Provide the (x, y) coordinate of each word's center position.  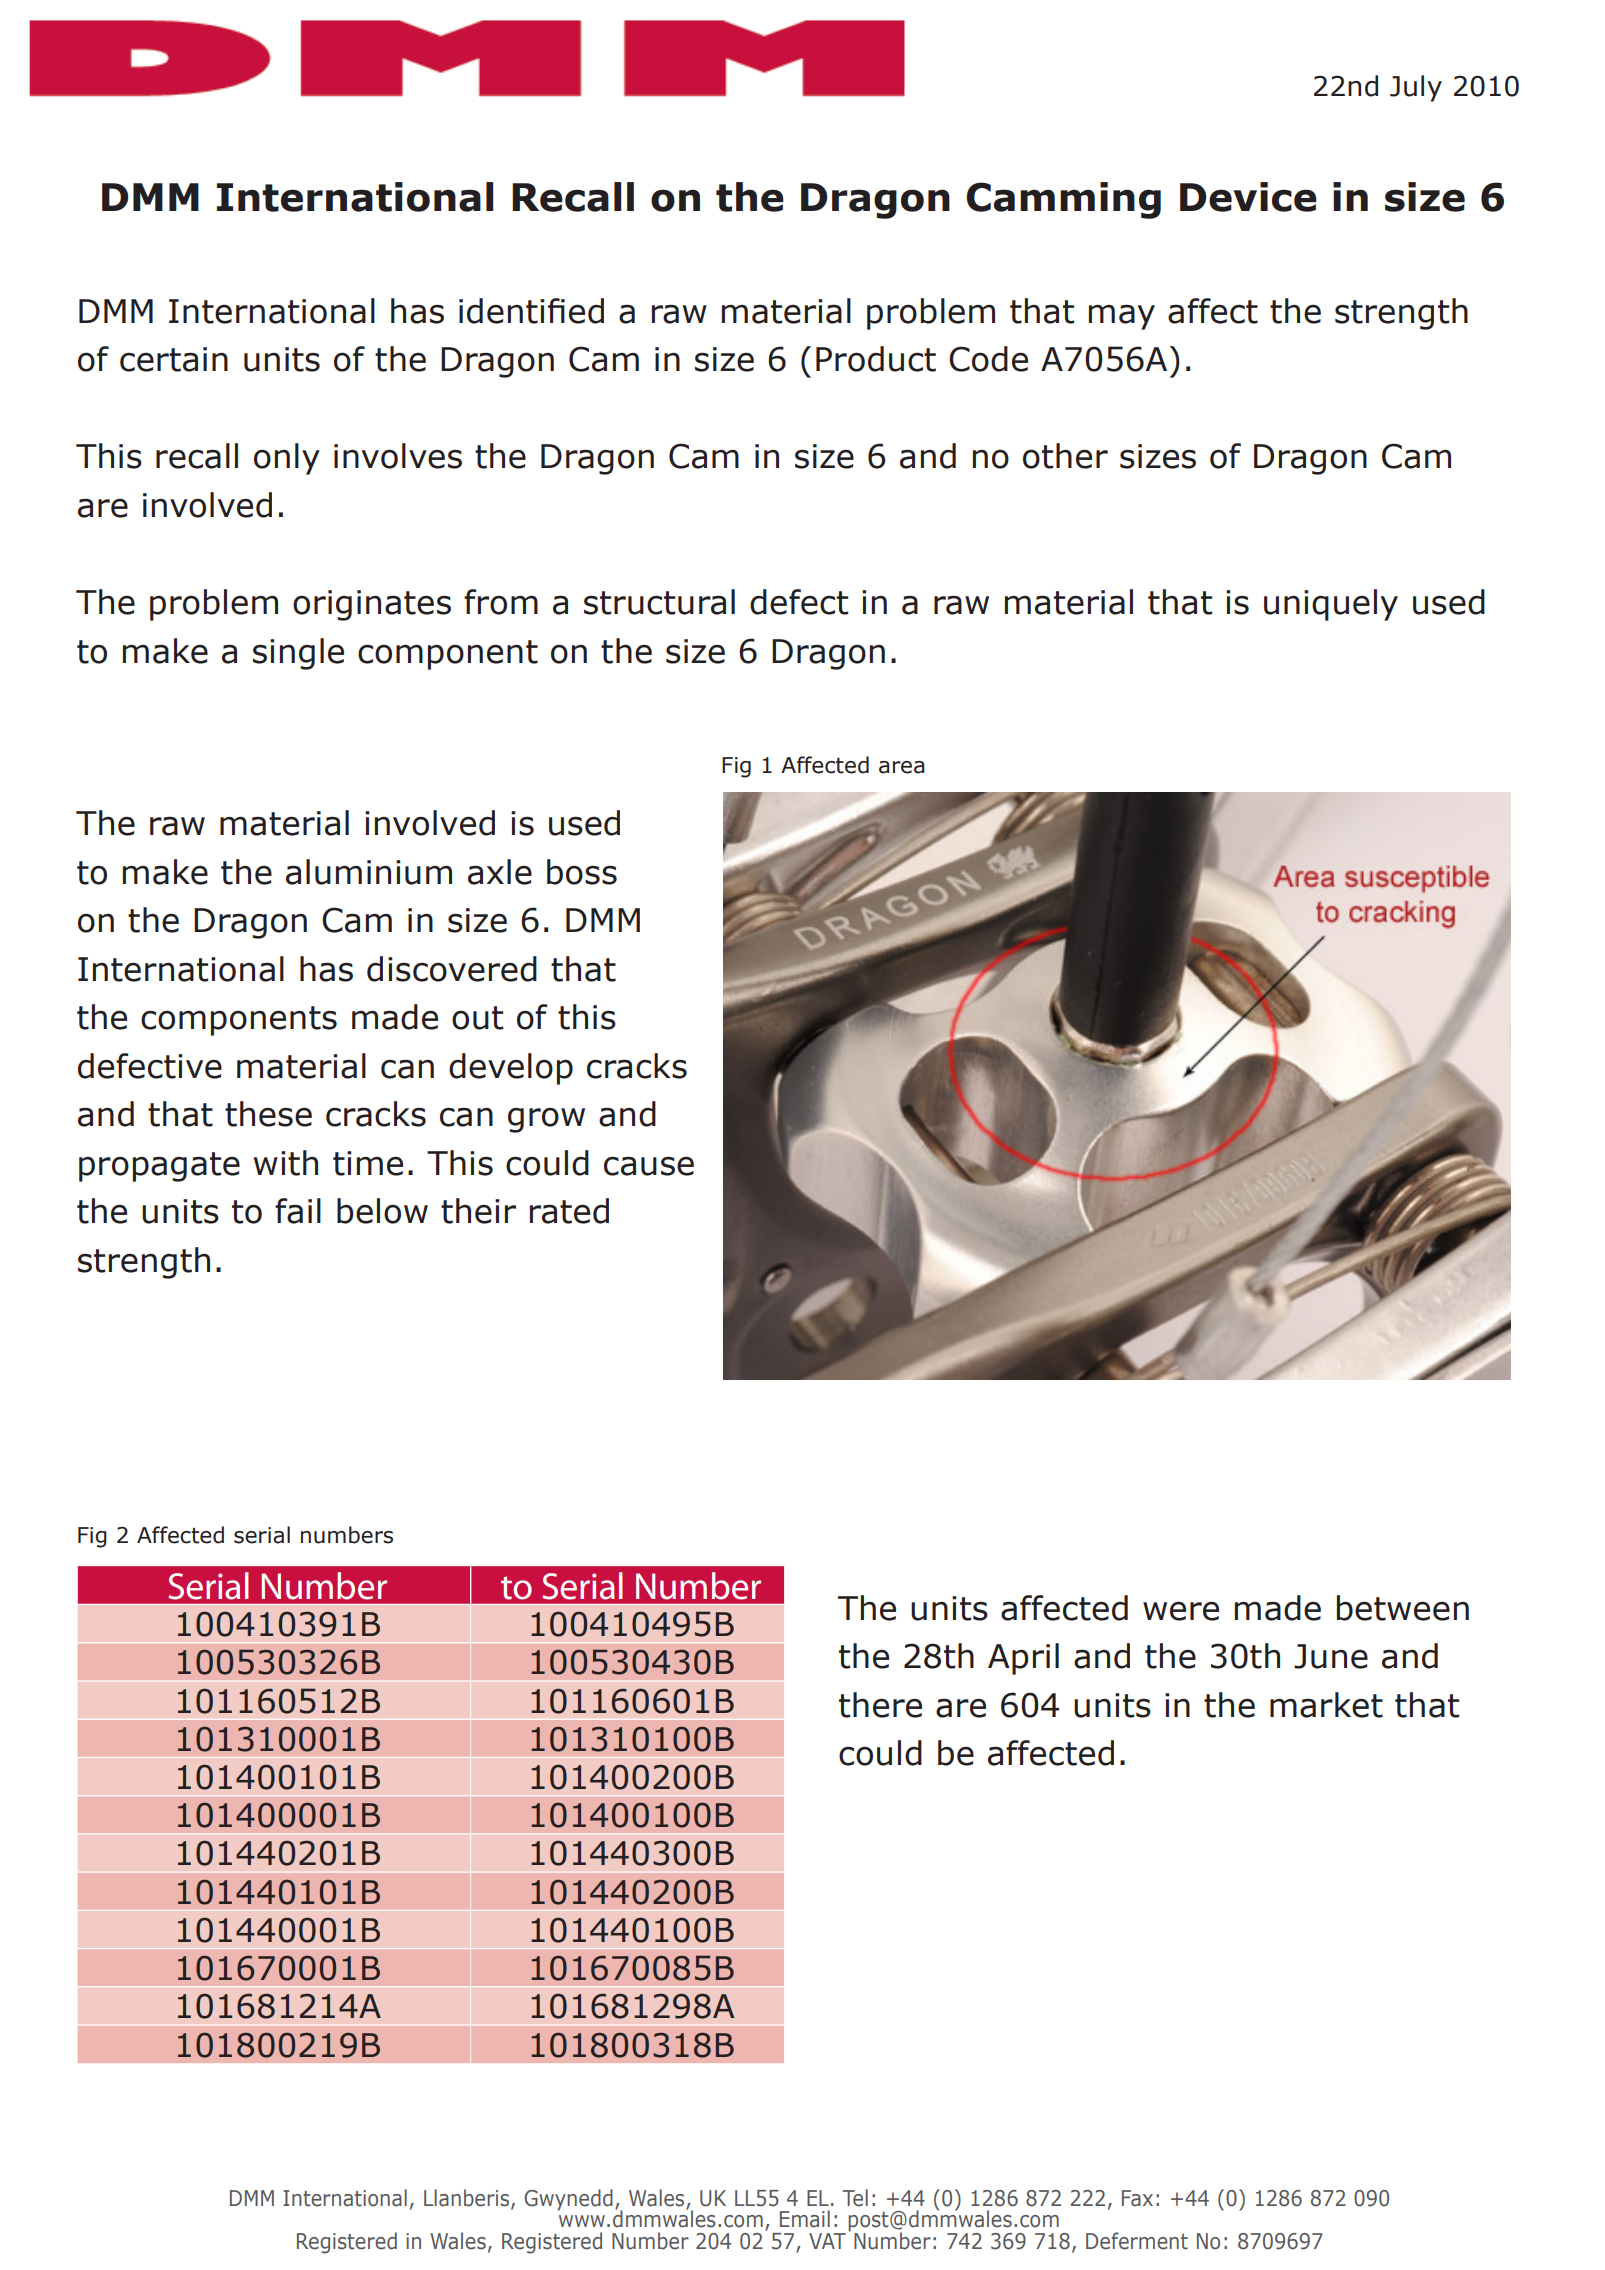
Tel (855, 2198)
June (1331, 1656)
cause (649, 1166)
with (286, 1163)
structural (659, 602)
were (1181, 1611)
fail (298, 1211)
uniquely (1331, 605)
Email (805, 2219)
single (298, 654)
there (880, 1705)
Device (1248, 197)
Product (876, 359)
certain (174, 359)
